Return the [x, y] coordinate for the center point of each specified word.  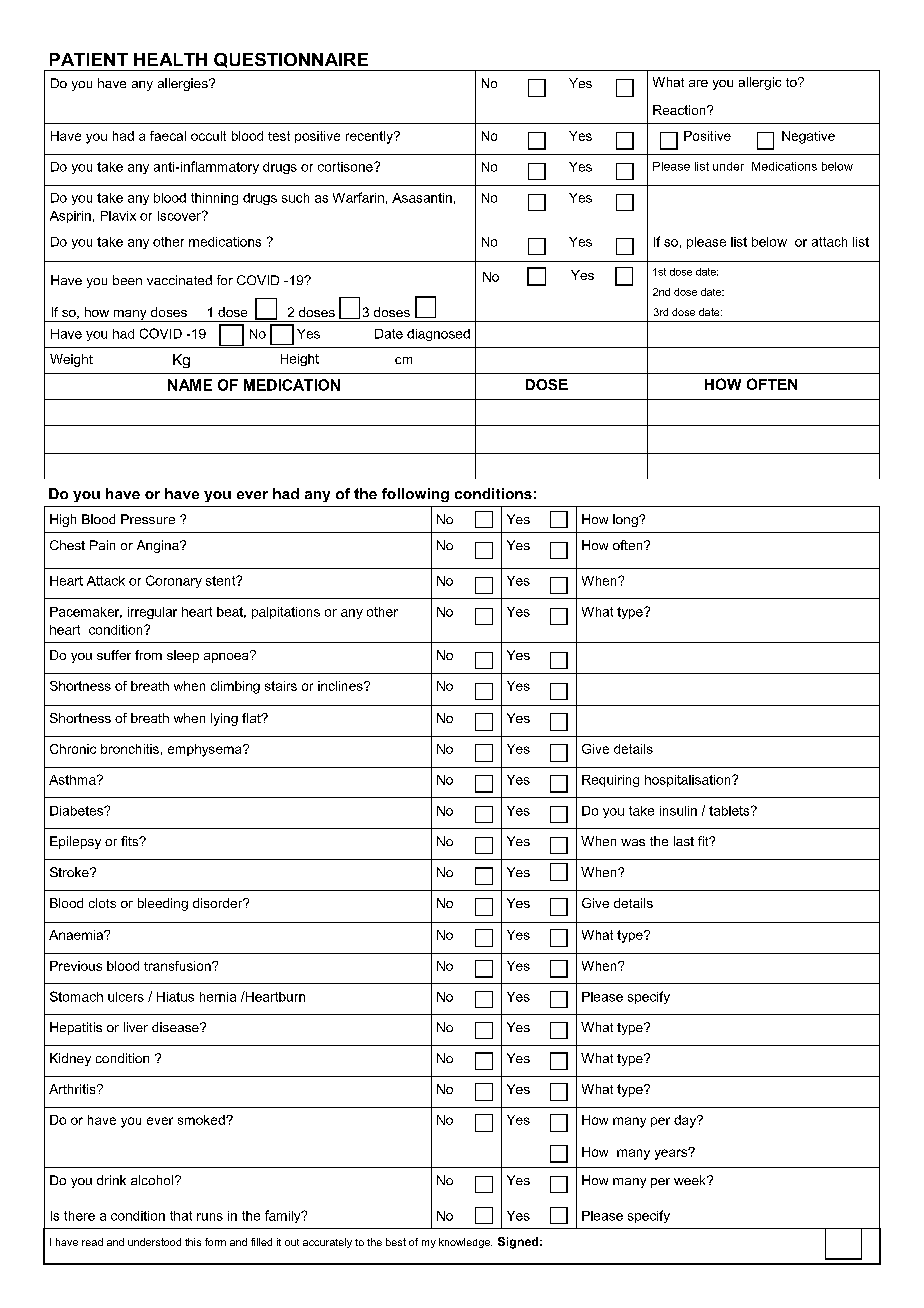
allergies [184, 84]
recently [370, 137]
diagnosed [438, 335]
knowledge [465, 1243]
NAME [190, 385]
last [684, 841]
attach [829, 242]
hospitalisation [689, 781]
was [633, 842]
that [181, 1216]
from [148, 655]
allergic [760, 83]
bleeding [163, 904]
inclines [341, 686]
